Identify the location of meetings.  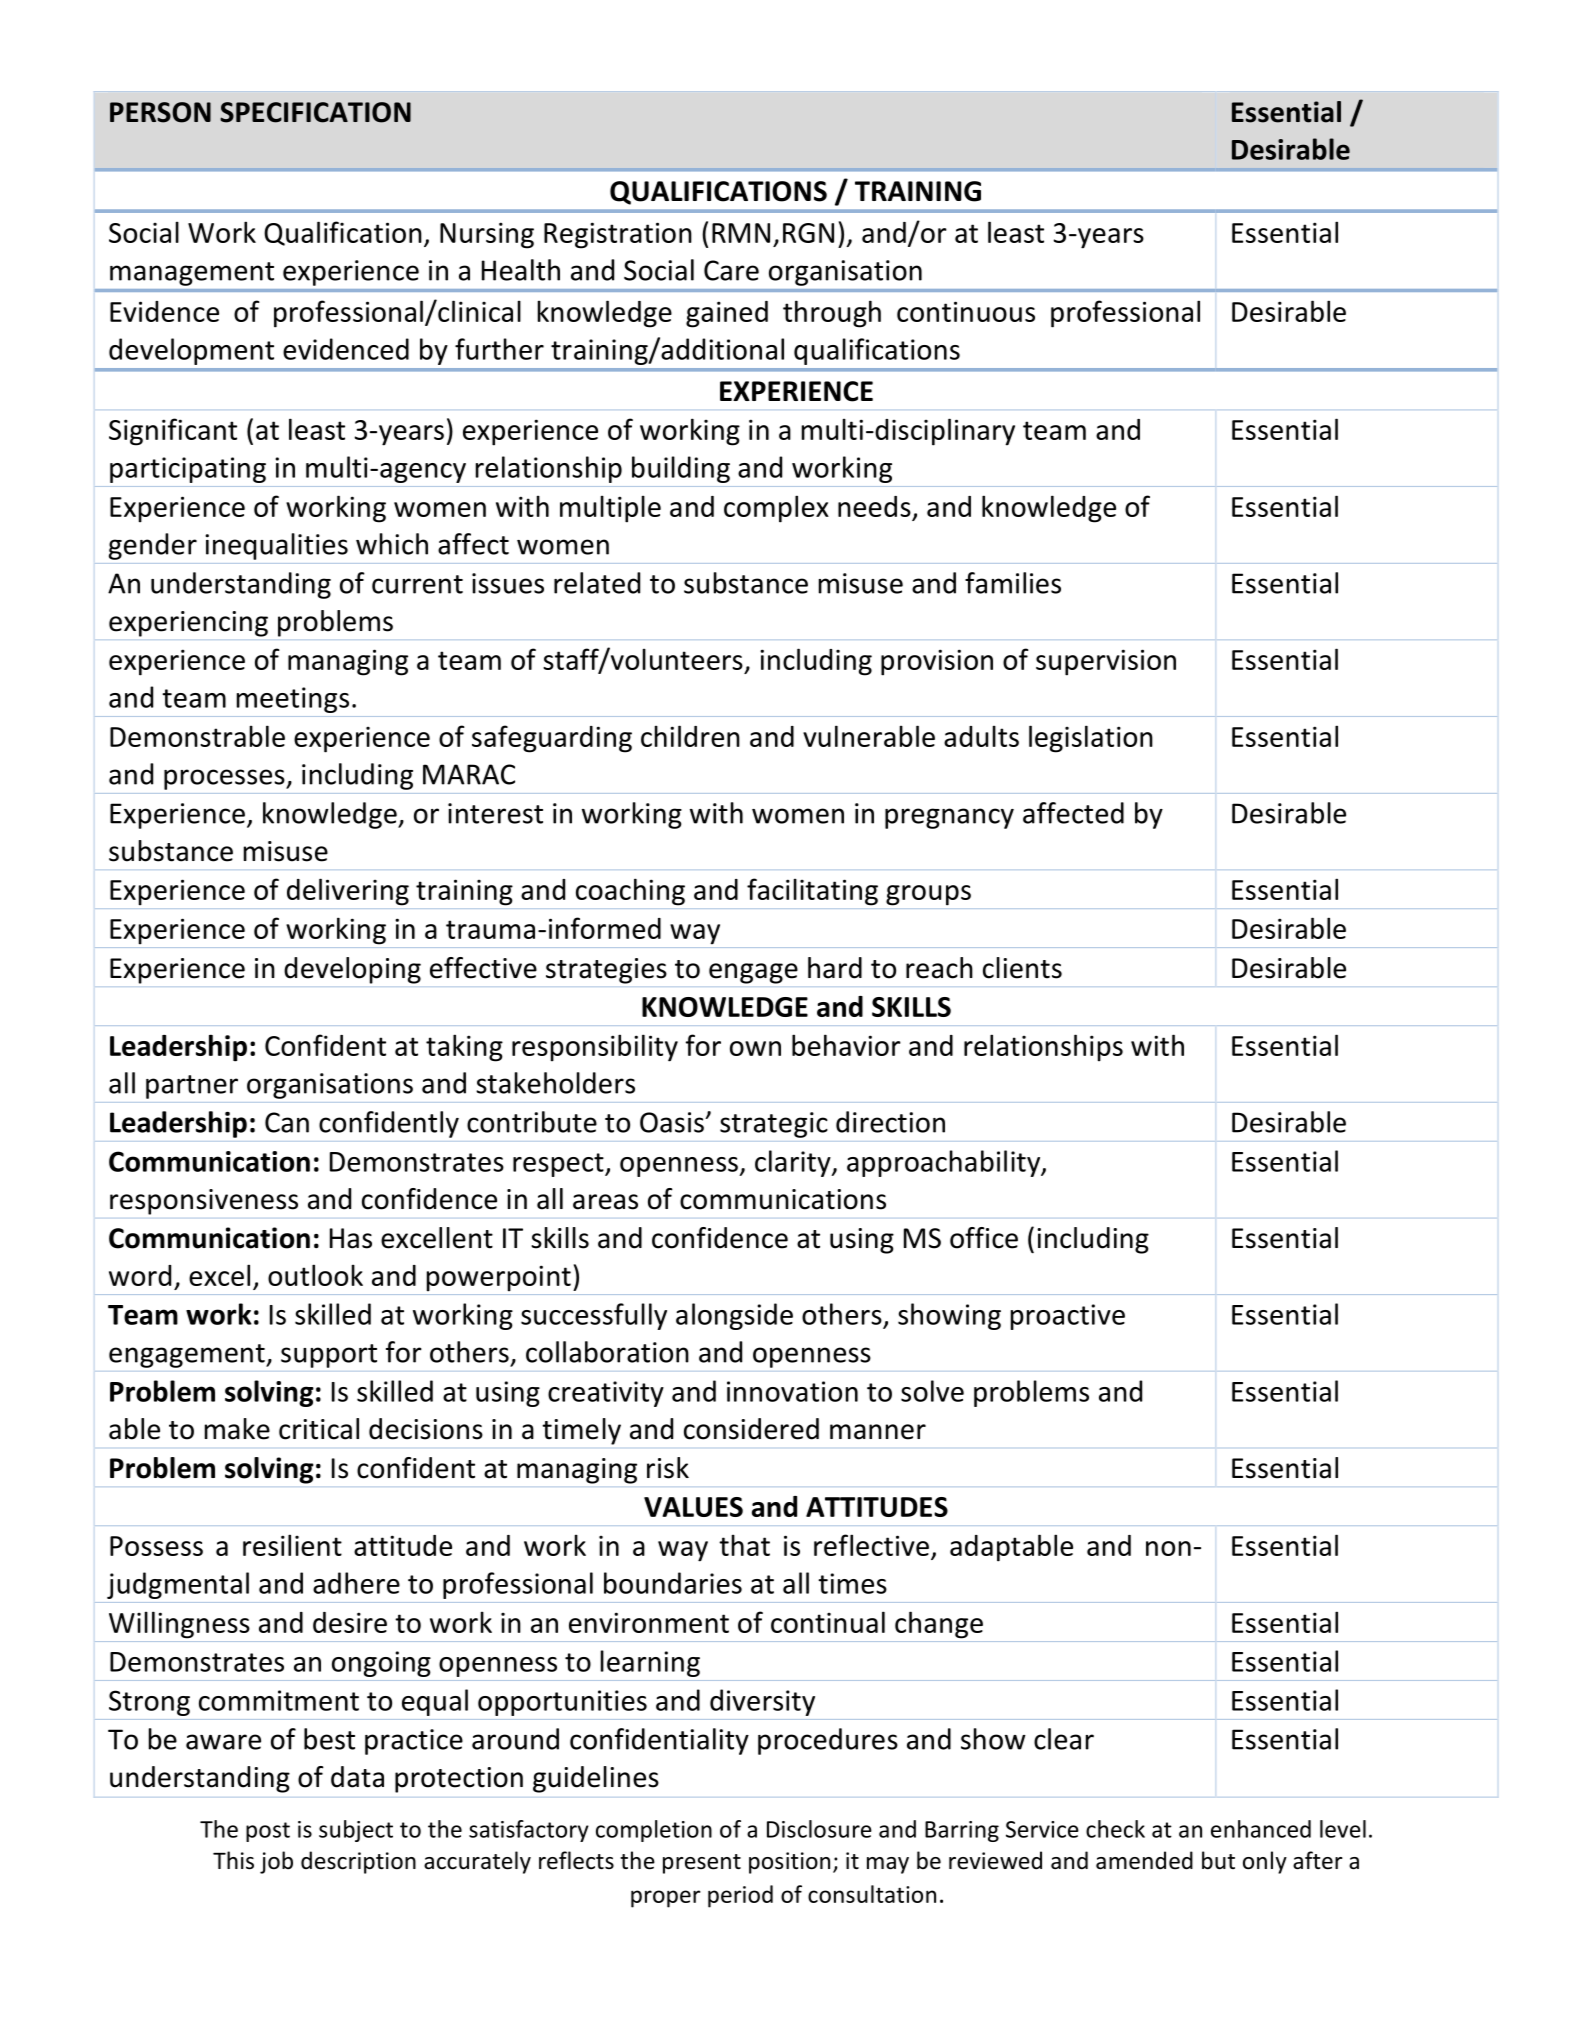
(293, 700).
